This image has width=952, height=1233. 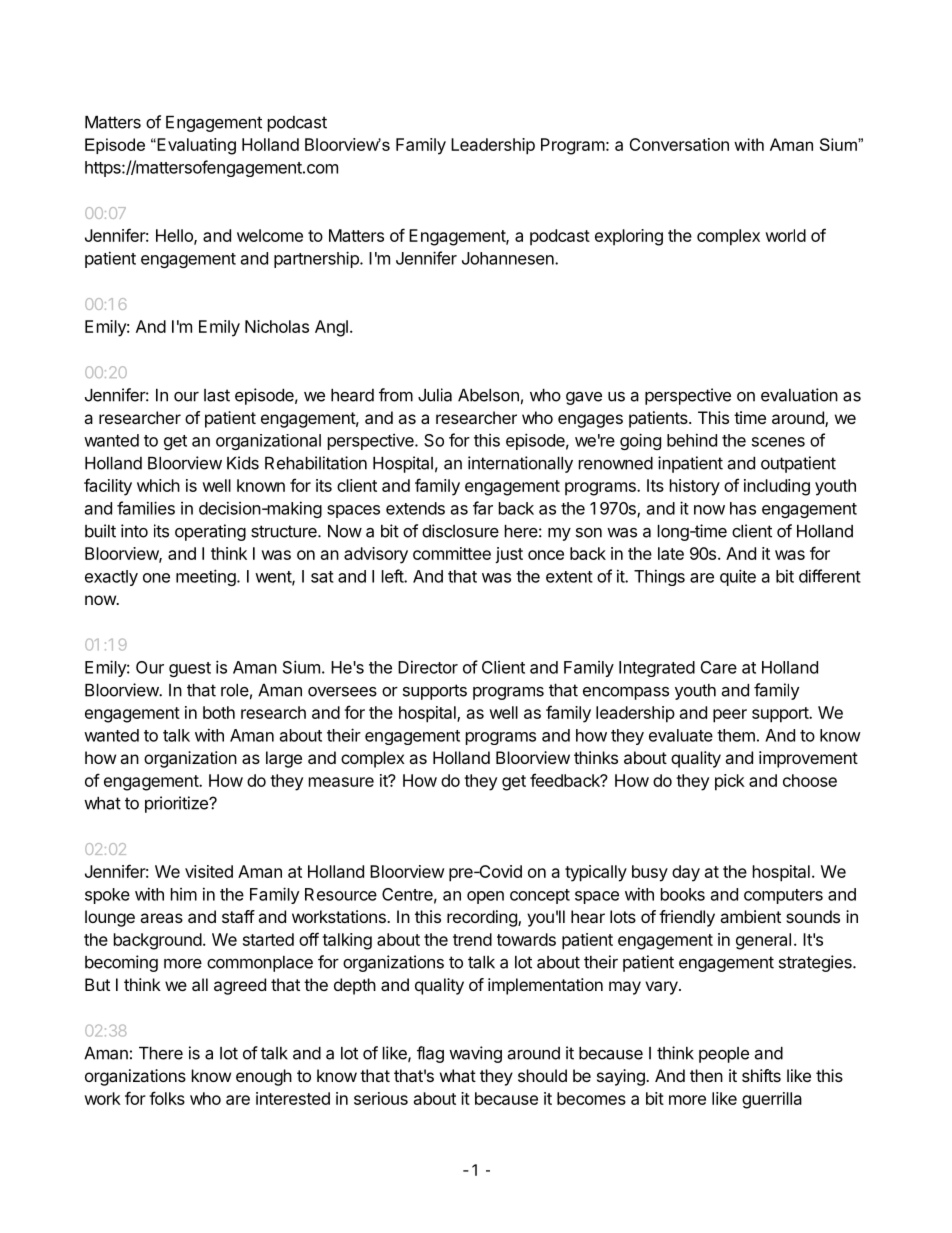 I want to click on which, so click(x=158, y=485).
